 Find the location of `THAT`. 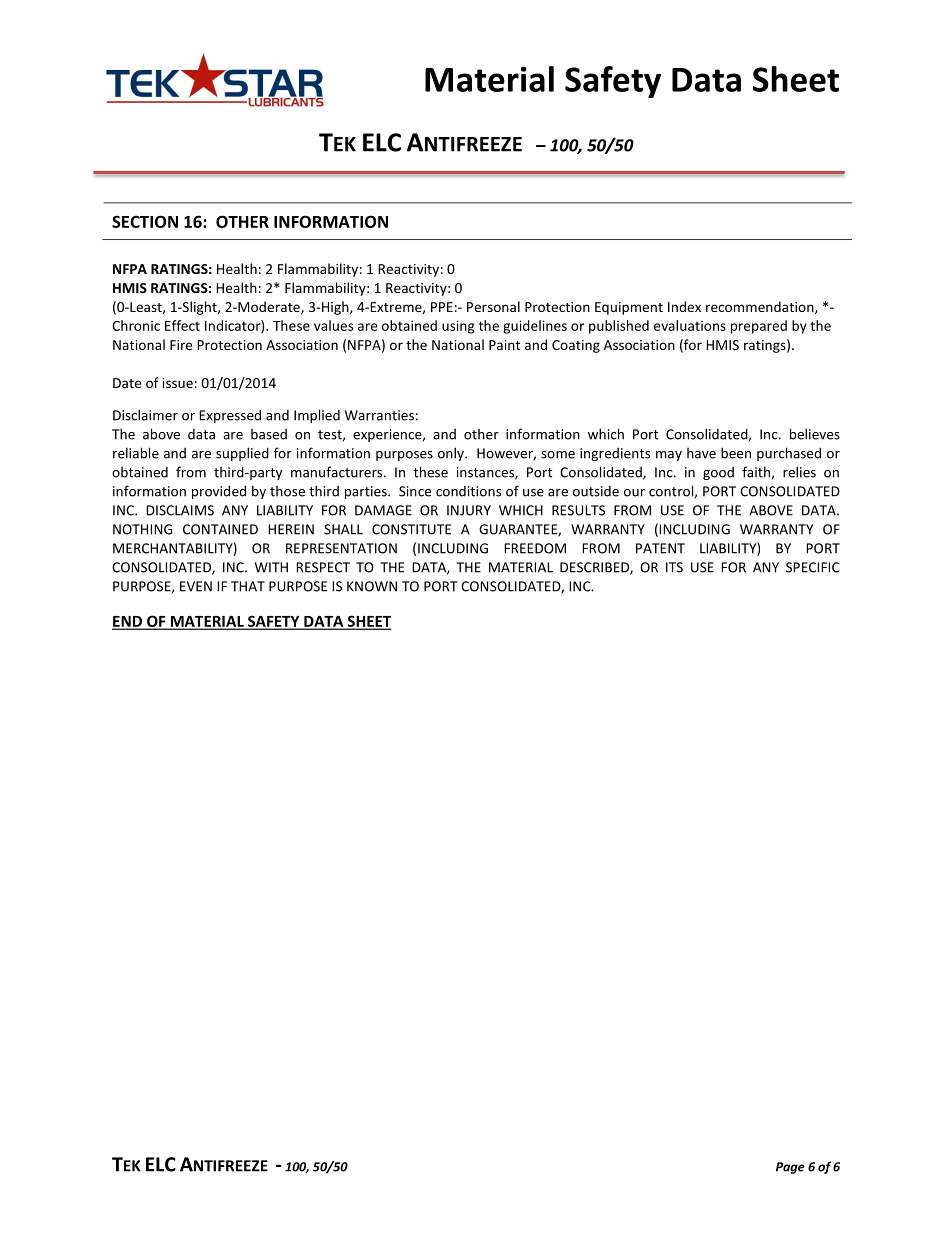

THAT is located at coordinates (248, 586).
